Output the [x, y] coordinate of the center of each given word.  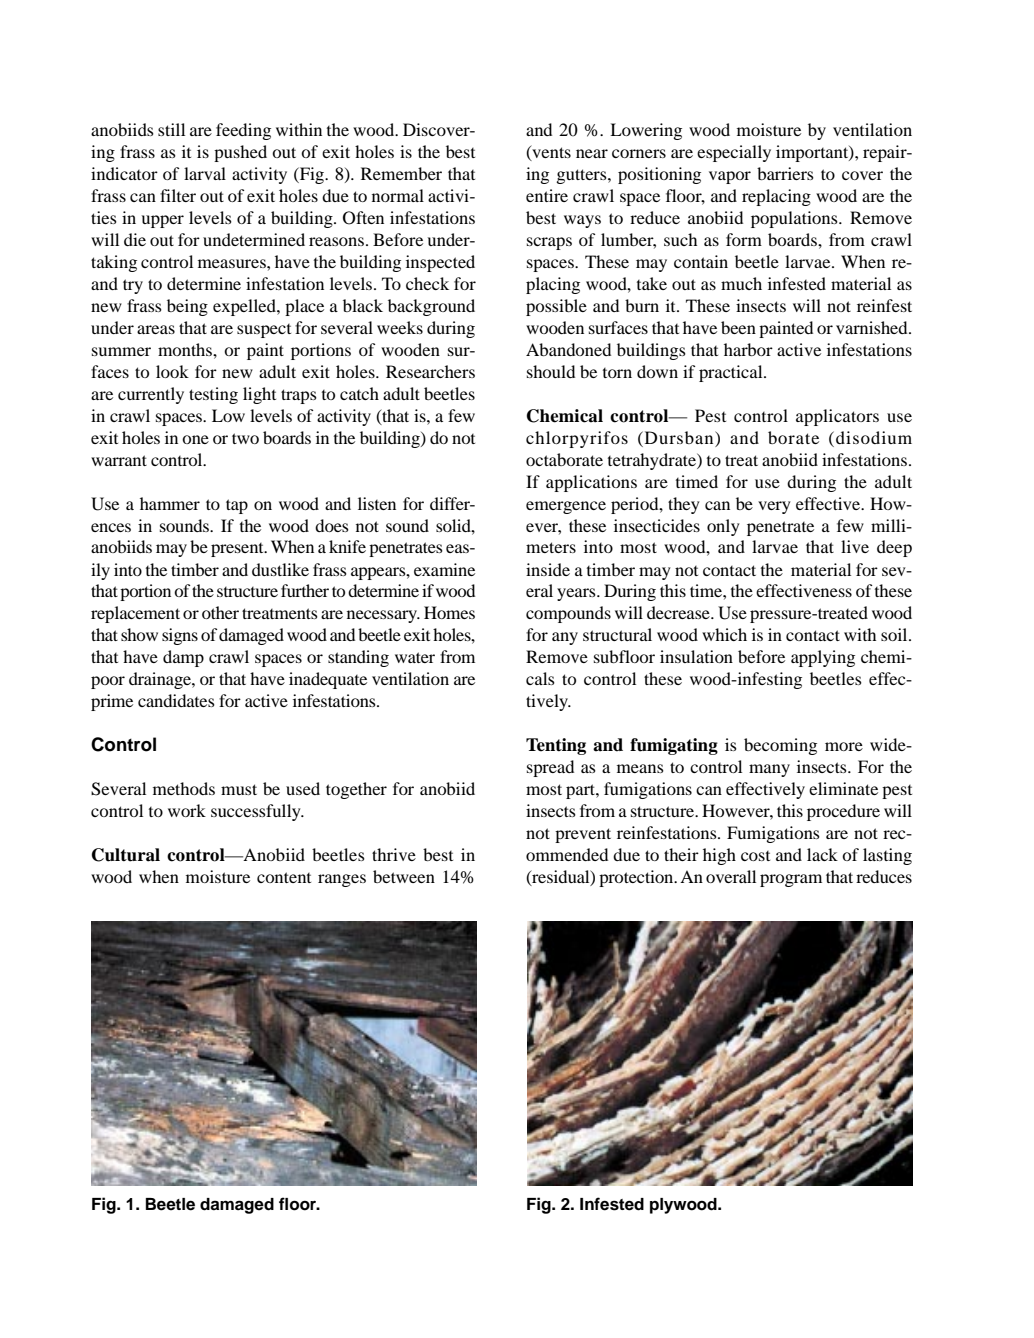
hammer [170, 503]
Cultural [126, 855]
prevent [583, 835]
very [774, 507]
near [592, 153]
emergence [566, 507]
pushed [240, 153]
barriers [785, 173]
